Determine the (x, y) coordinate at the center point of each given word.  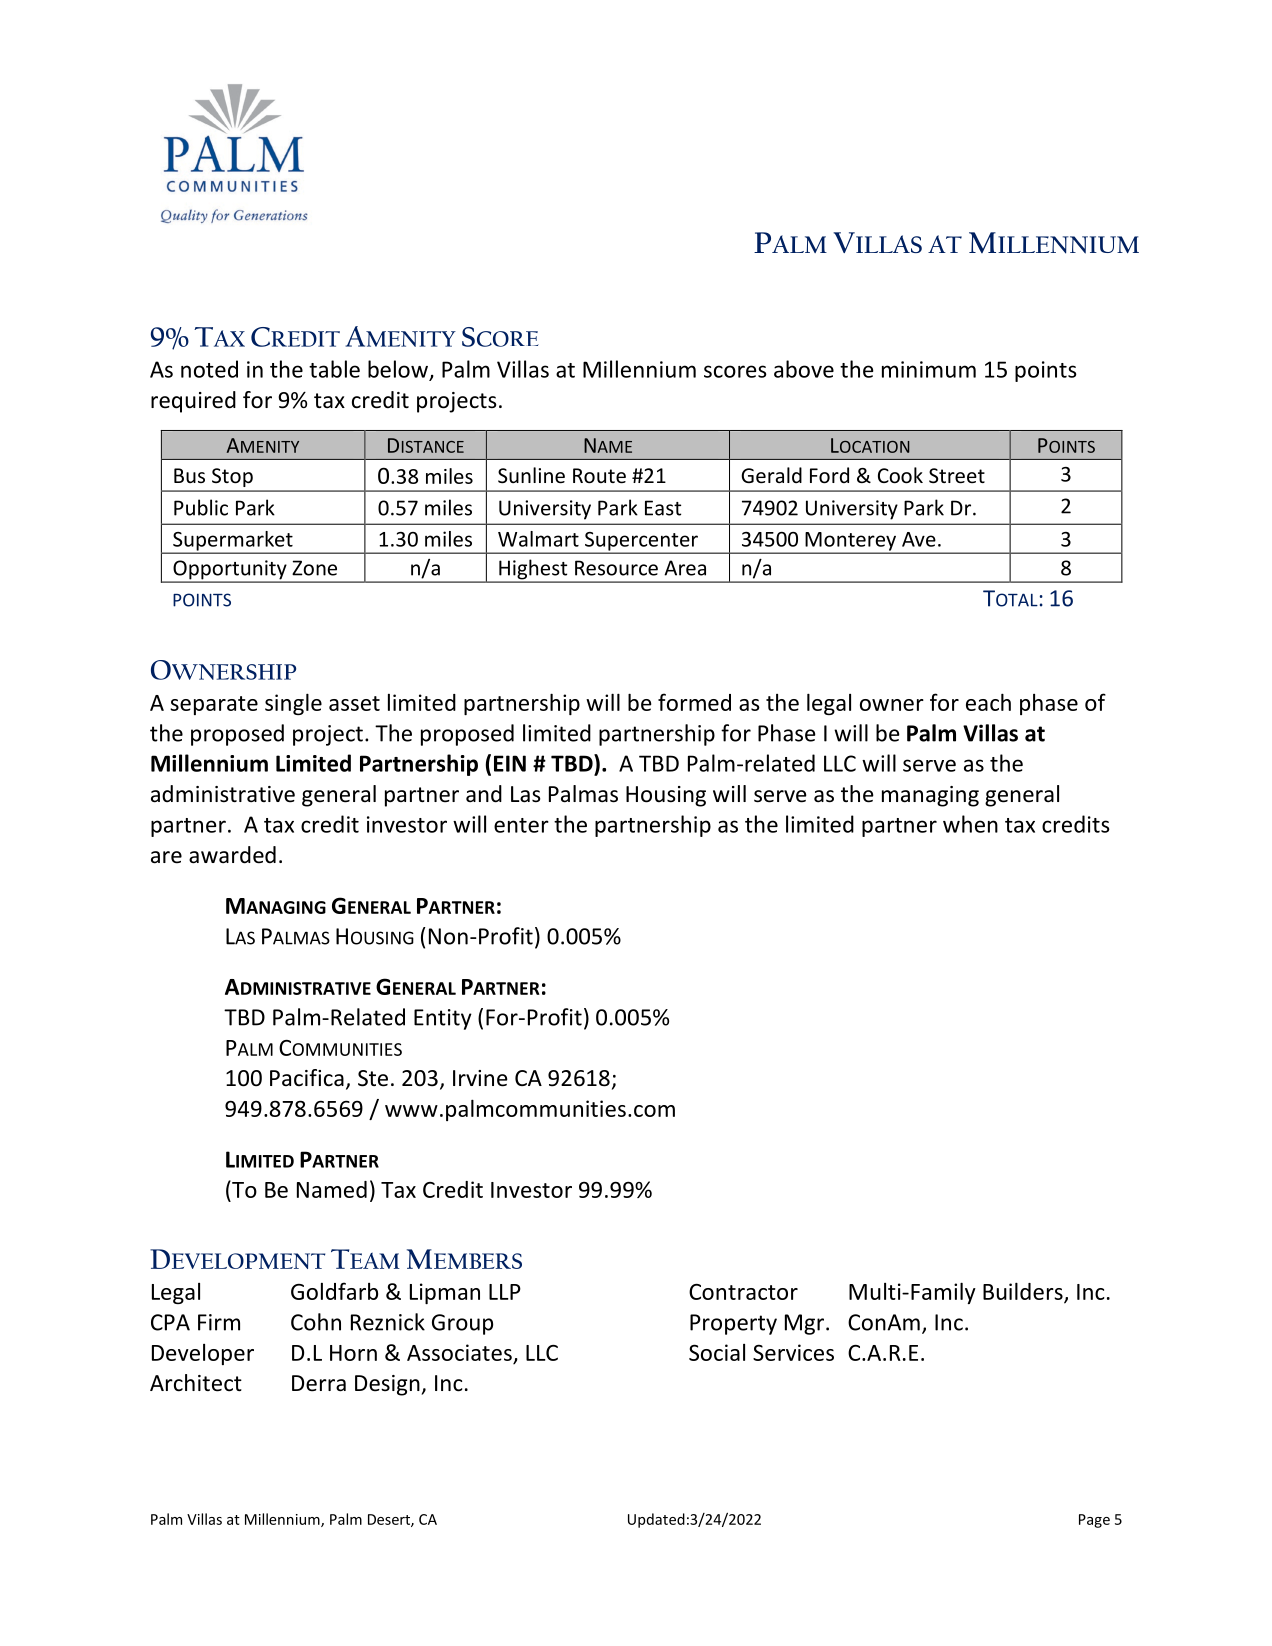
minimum (929, 369)
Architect (196, 1383)
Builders (1024, 1292)
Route (599, 476)
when (970, 824)
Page (1094, 1521)
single (293, 704)
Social (717, 1352)
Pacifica (307, 1078)
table (334, 369)
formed (694, 702)
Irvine (480, 1078)
